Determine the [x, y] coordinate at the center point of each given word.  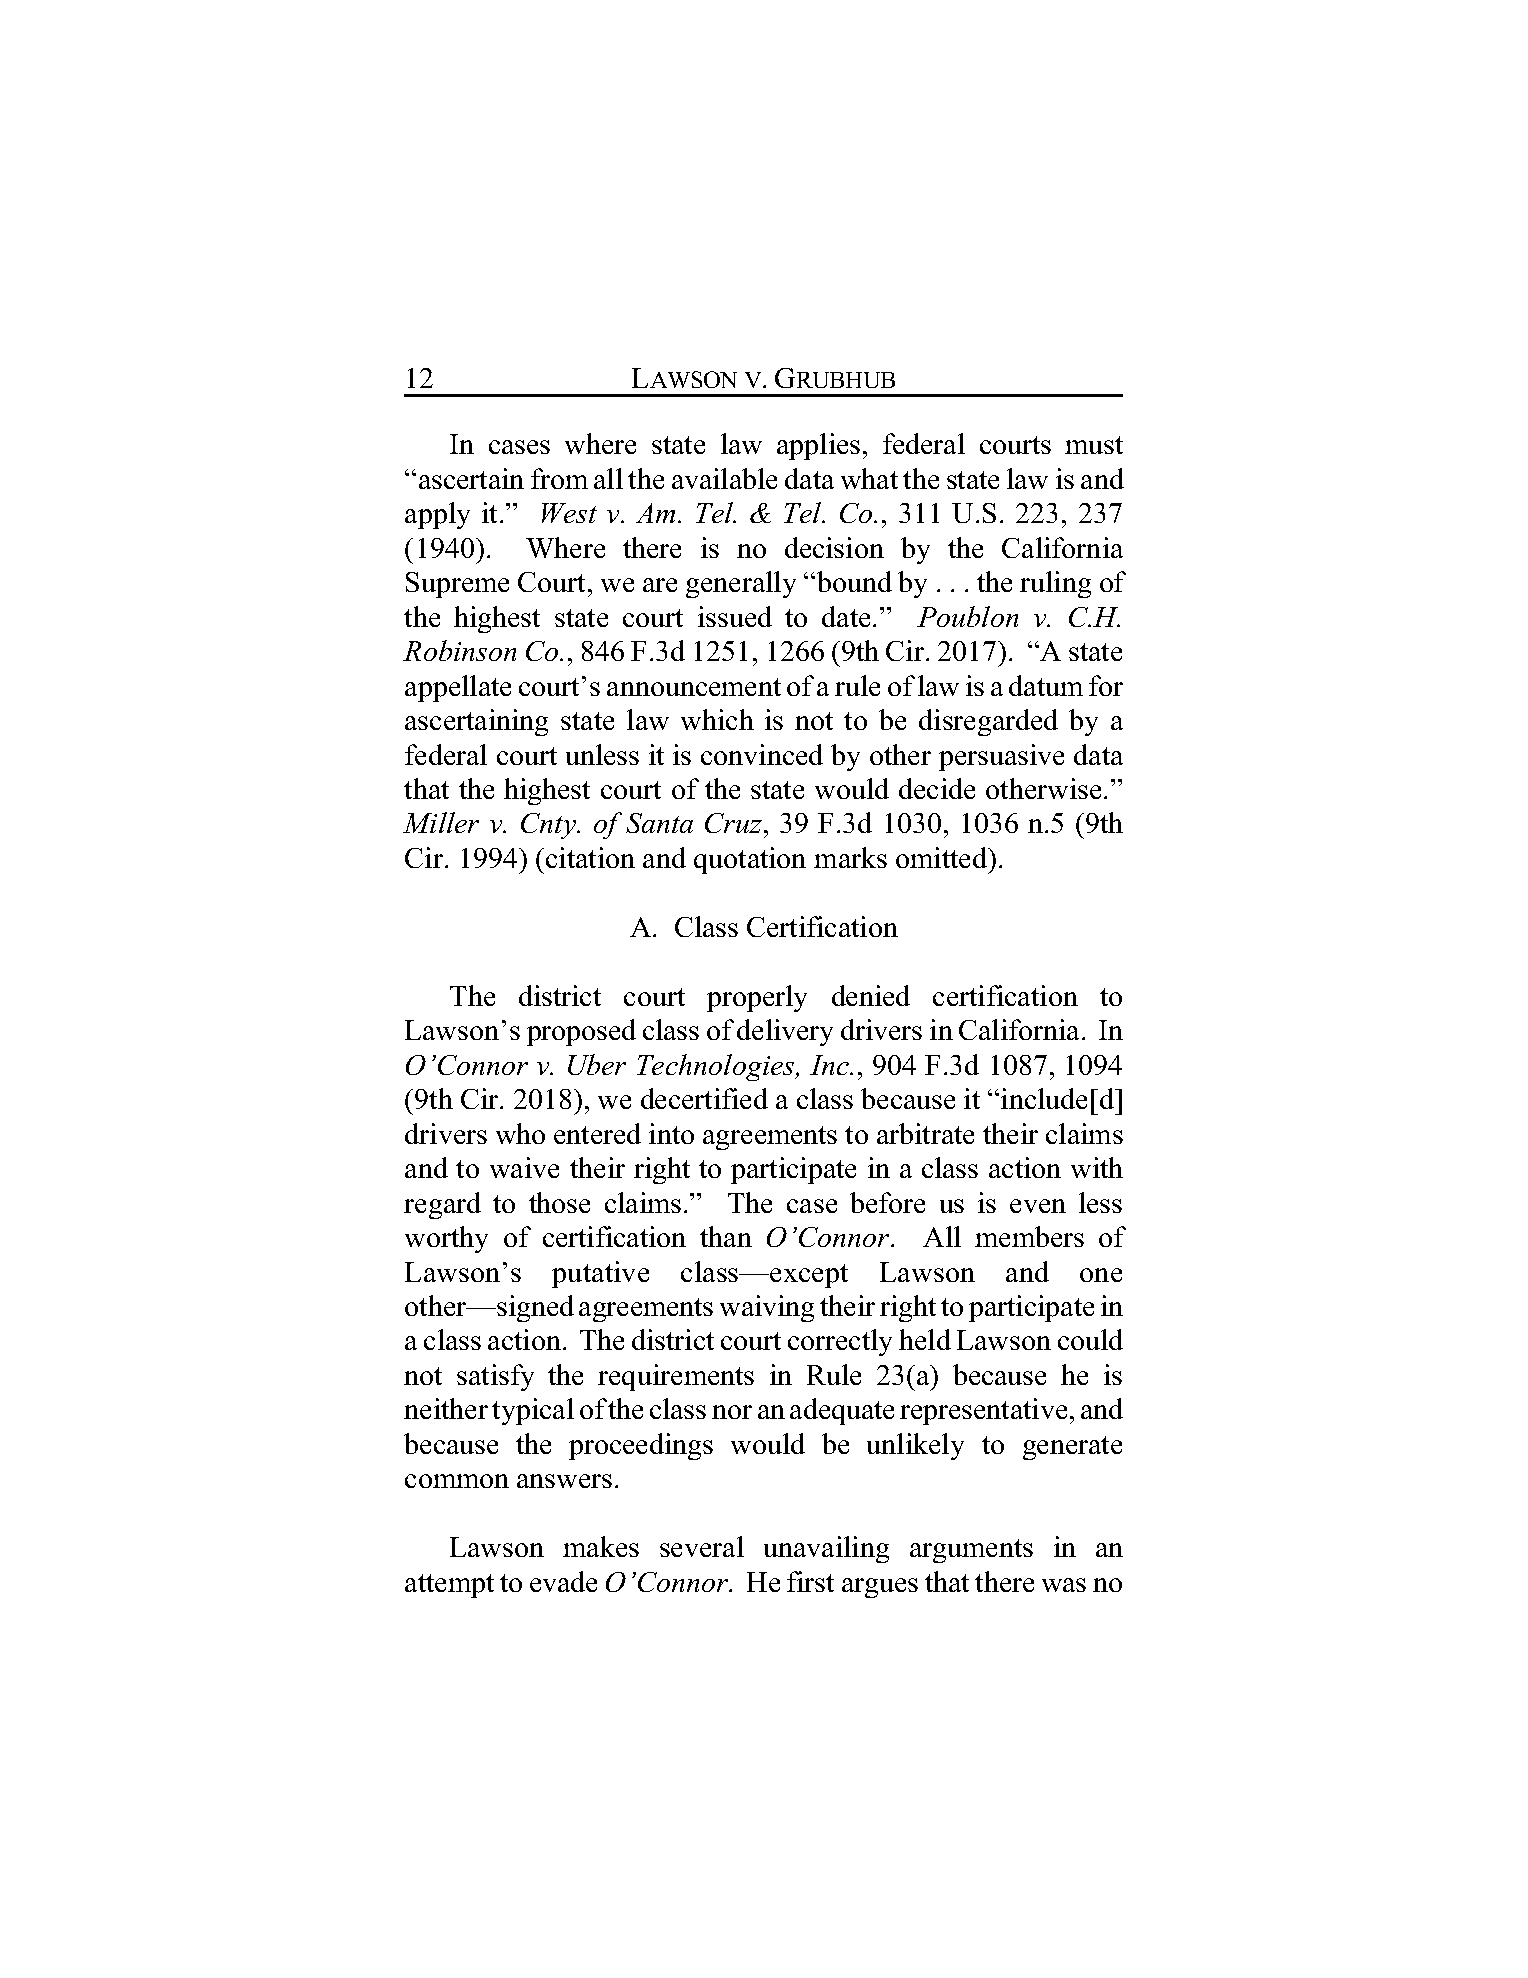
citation [590, 857]
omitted [942, 857]
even [1038, 1206]
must [1094, 445]
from [559, 478]
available [724, 478]
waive [524, 1167]
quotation [750, 860]
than [726, 1236]
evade [563, 1581]
